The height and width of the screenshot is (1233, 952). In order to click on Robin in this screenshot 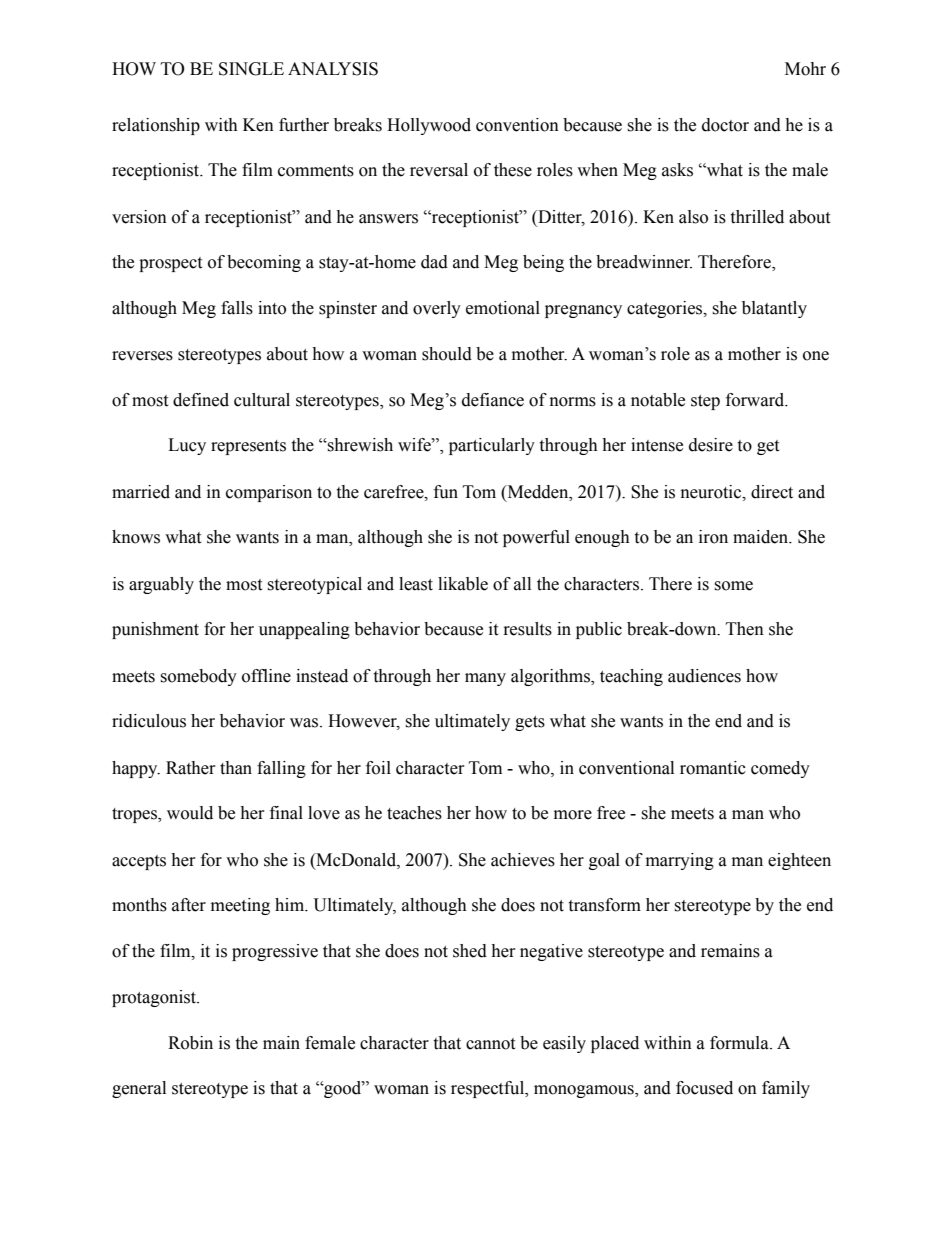, I will do `click(190, 1043)`.
